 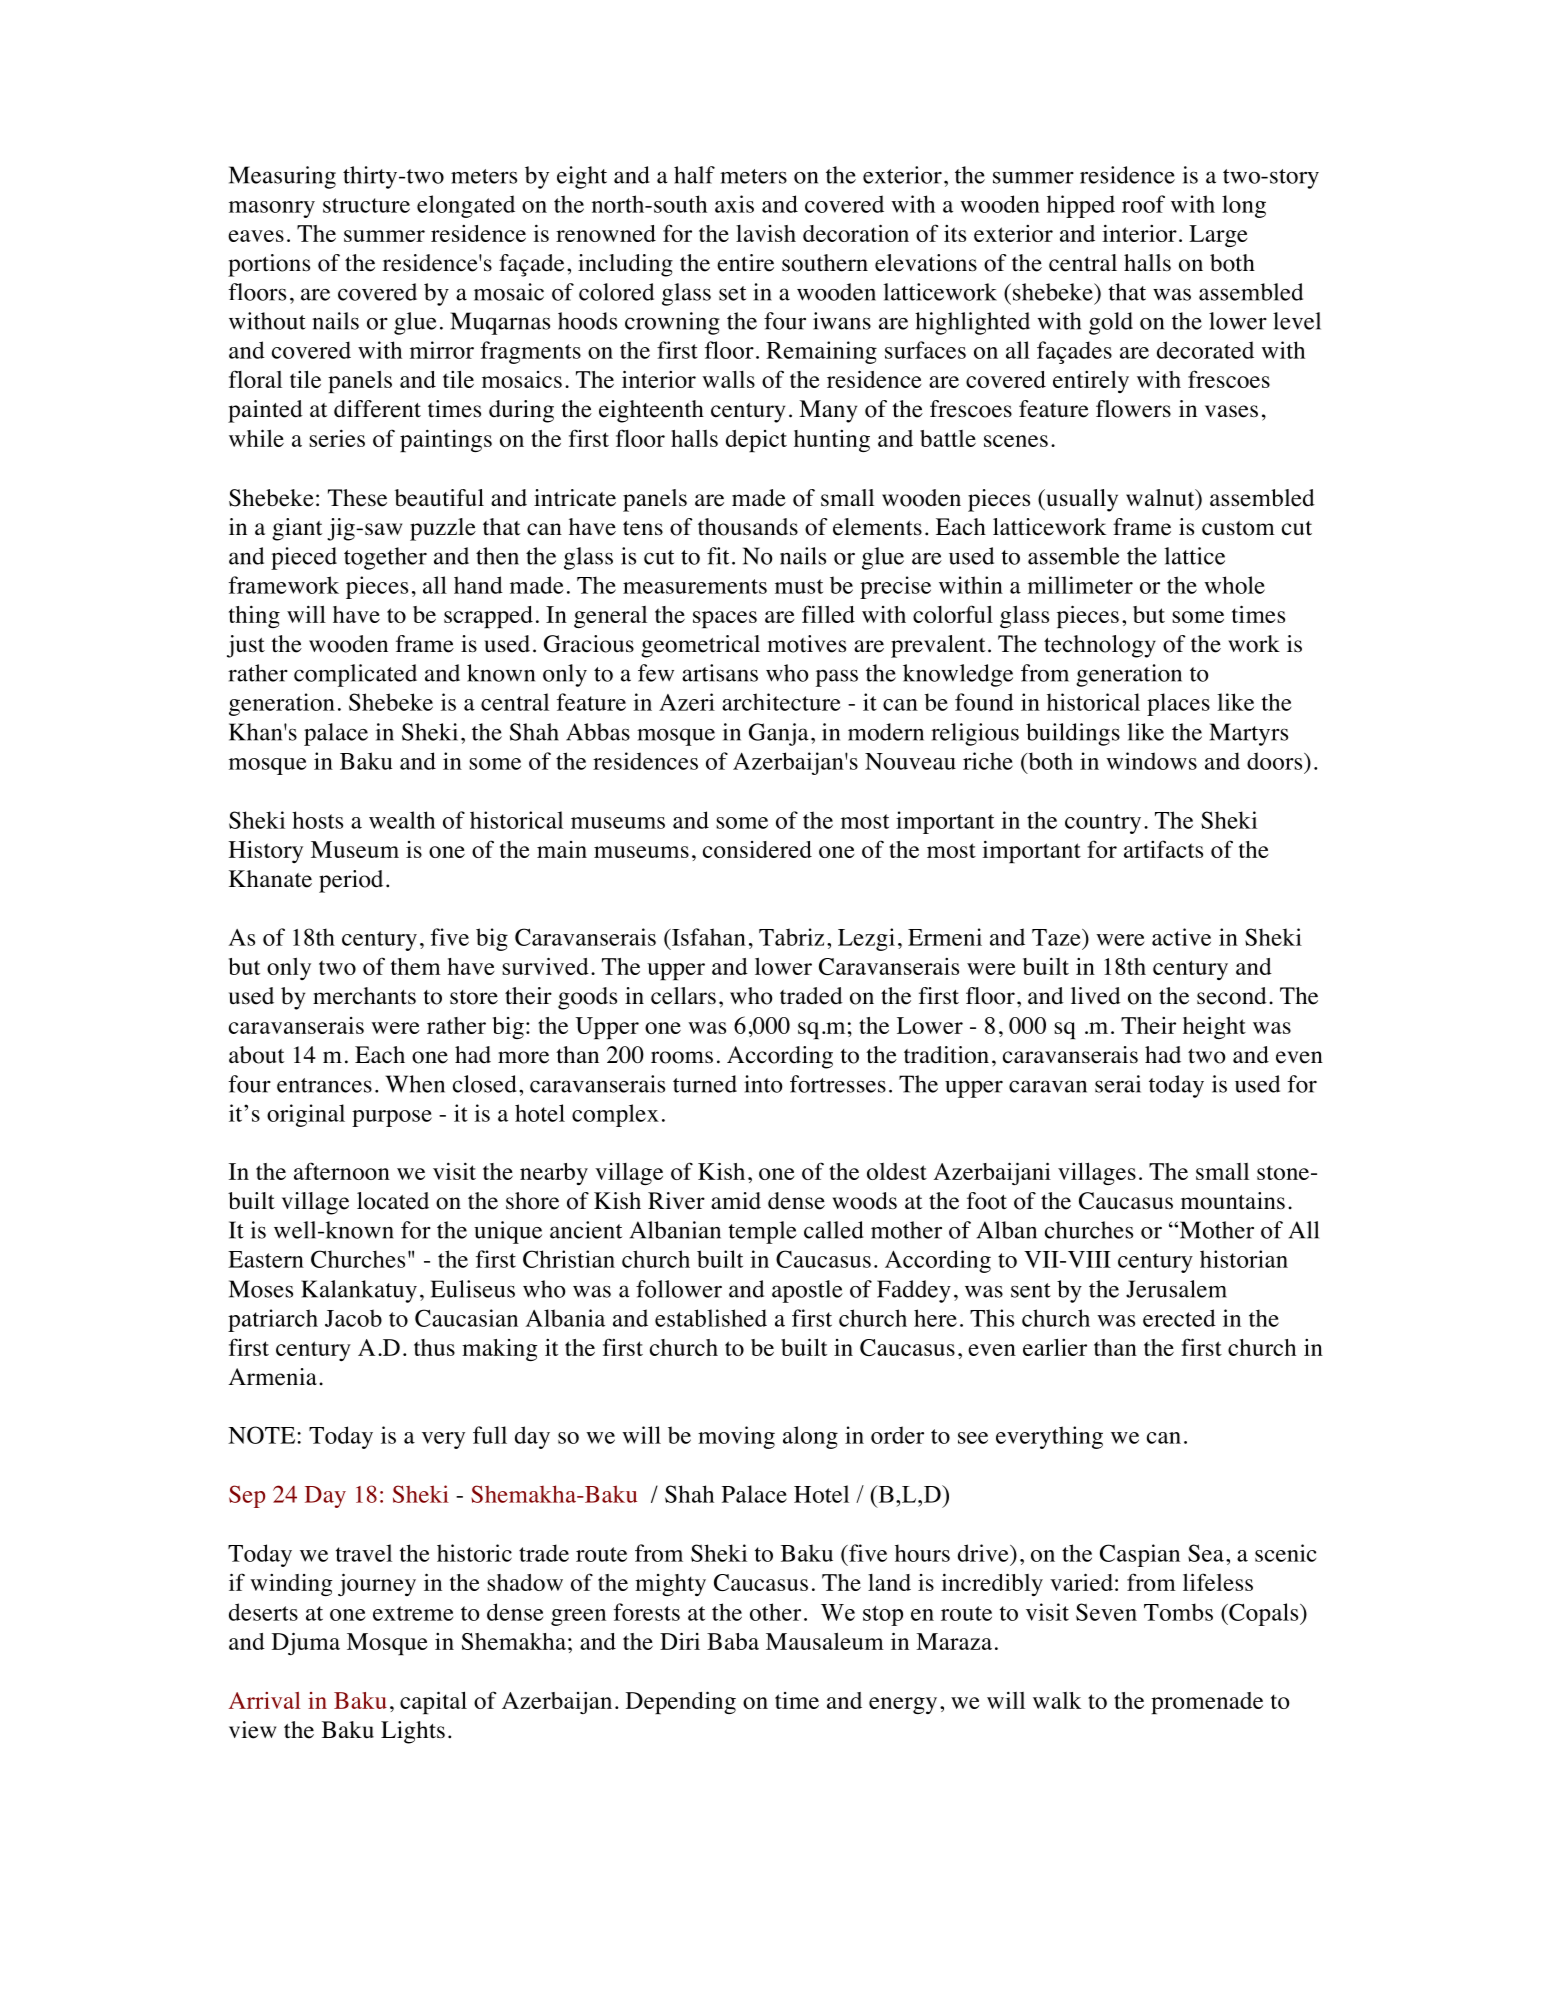 I want to click on structure, so click(x=366, y=205).
